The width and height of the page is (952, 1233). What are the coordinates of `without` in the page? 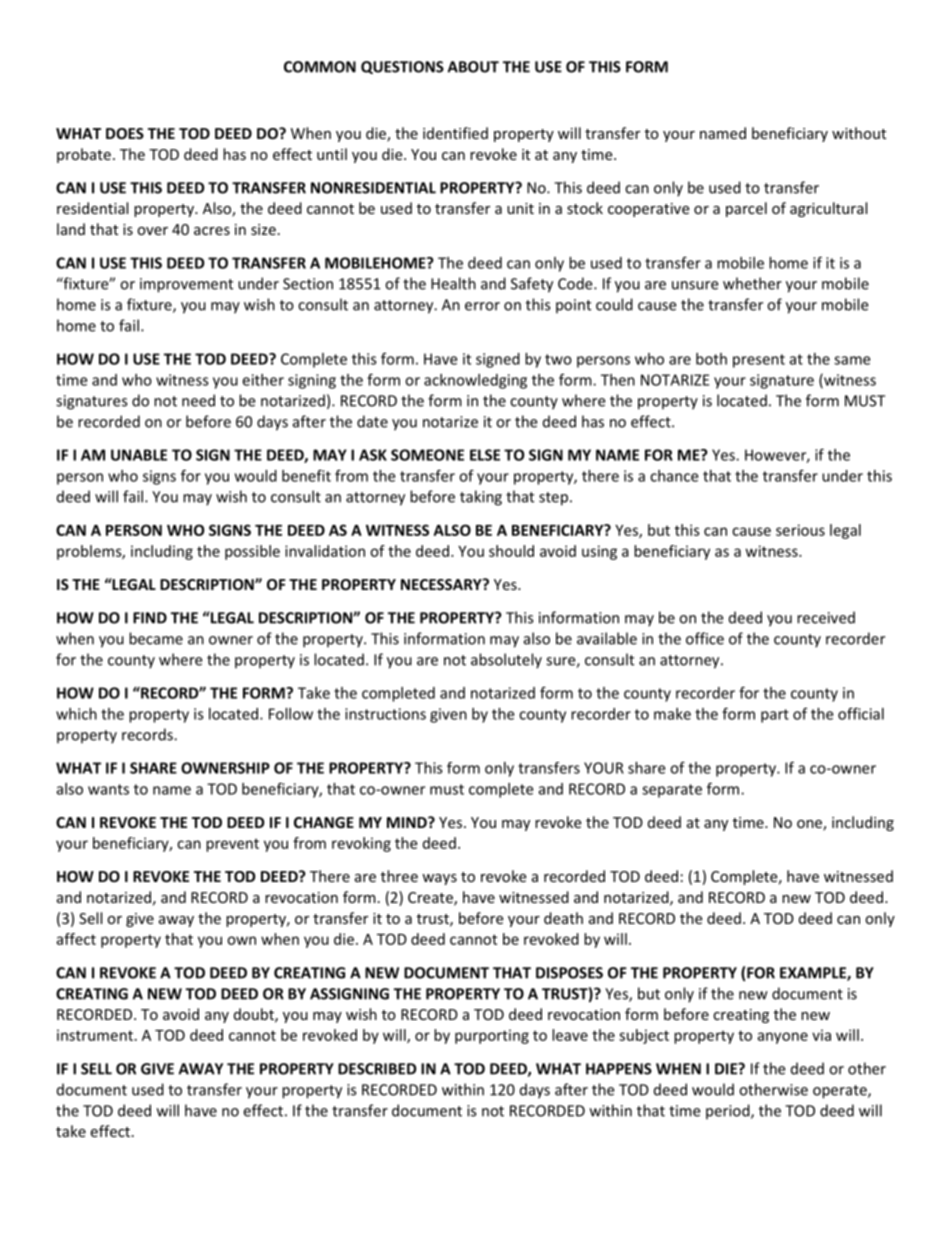 It's located at (859, 133).
